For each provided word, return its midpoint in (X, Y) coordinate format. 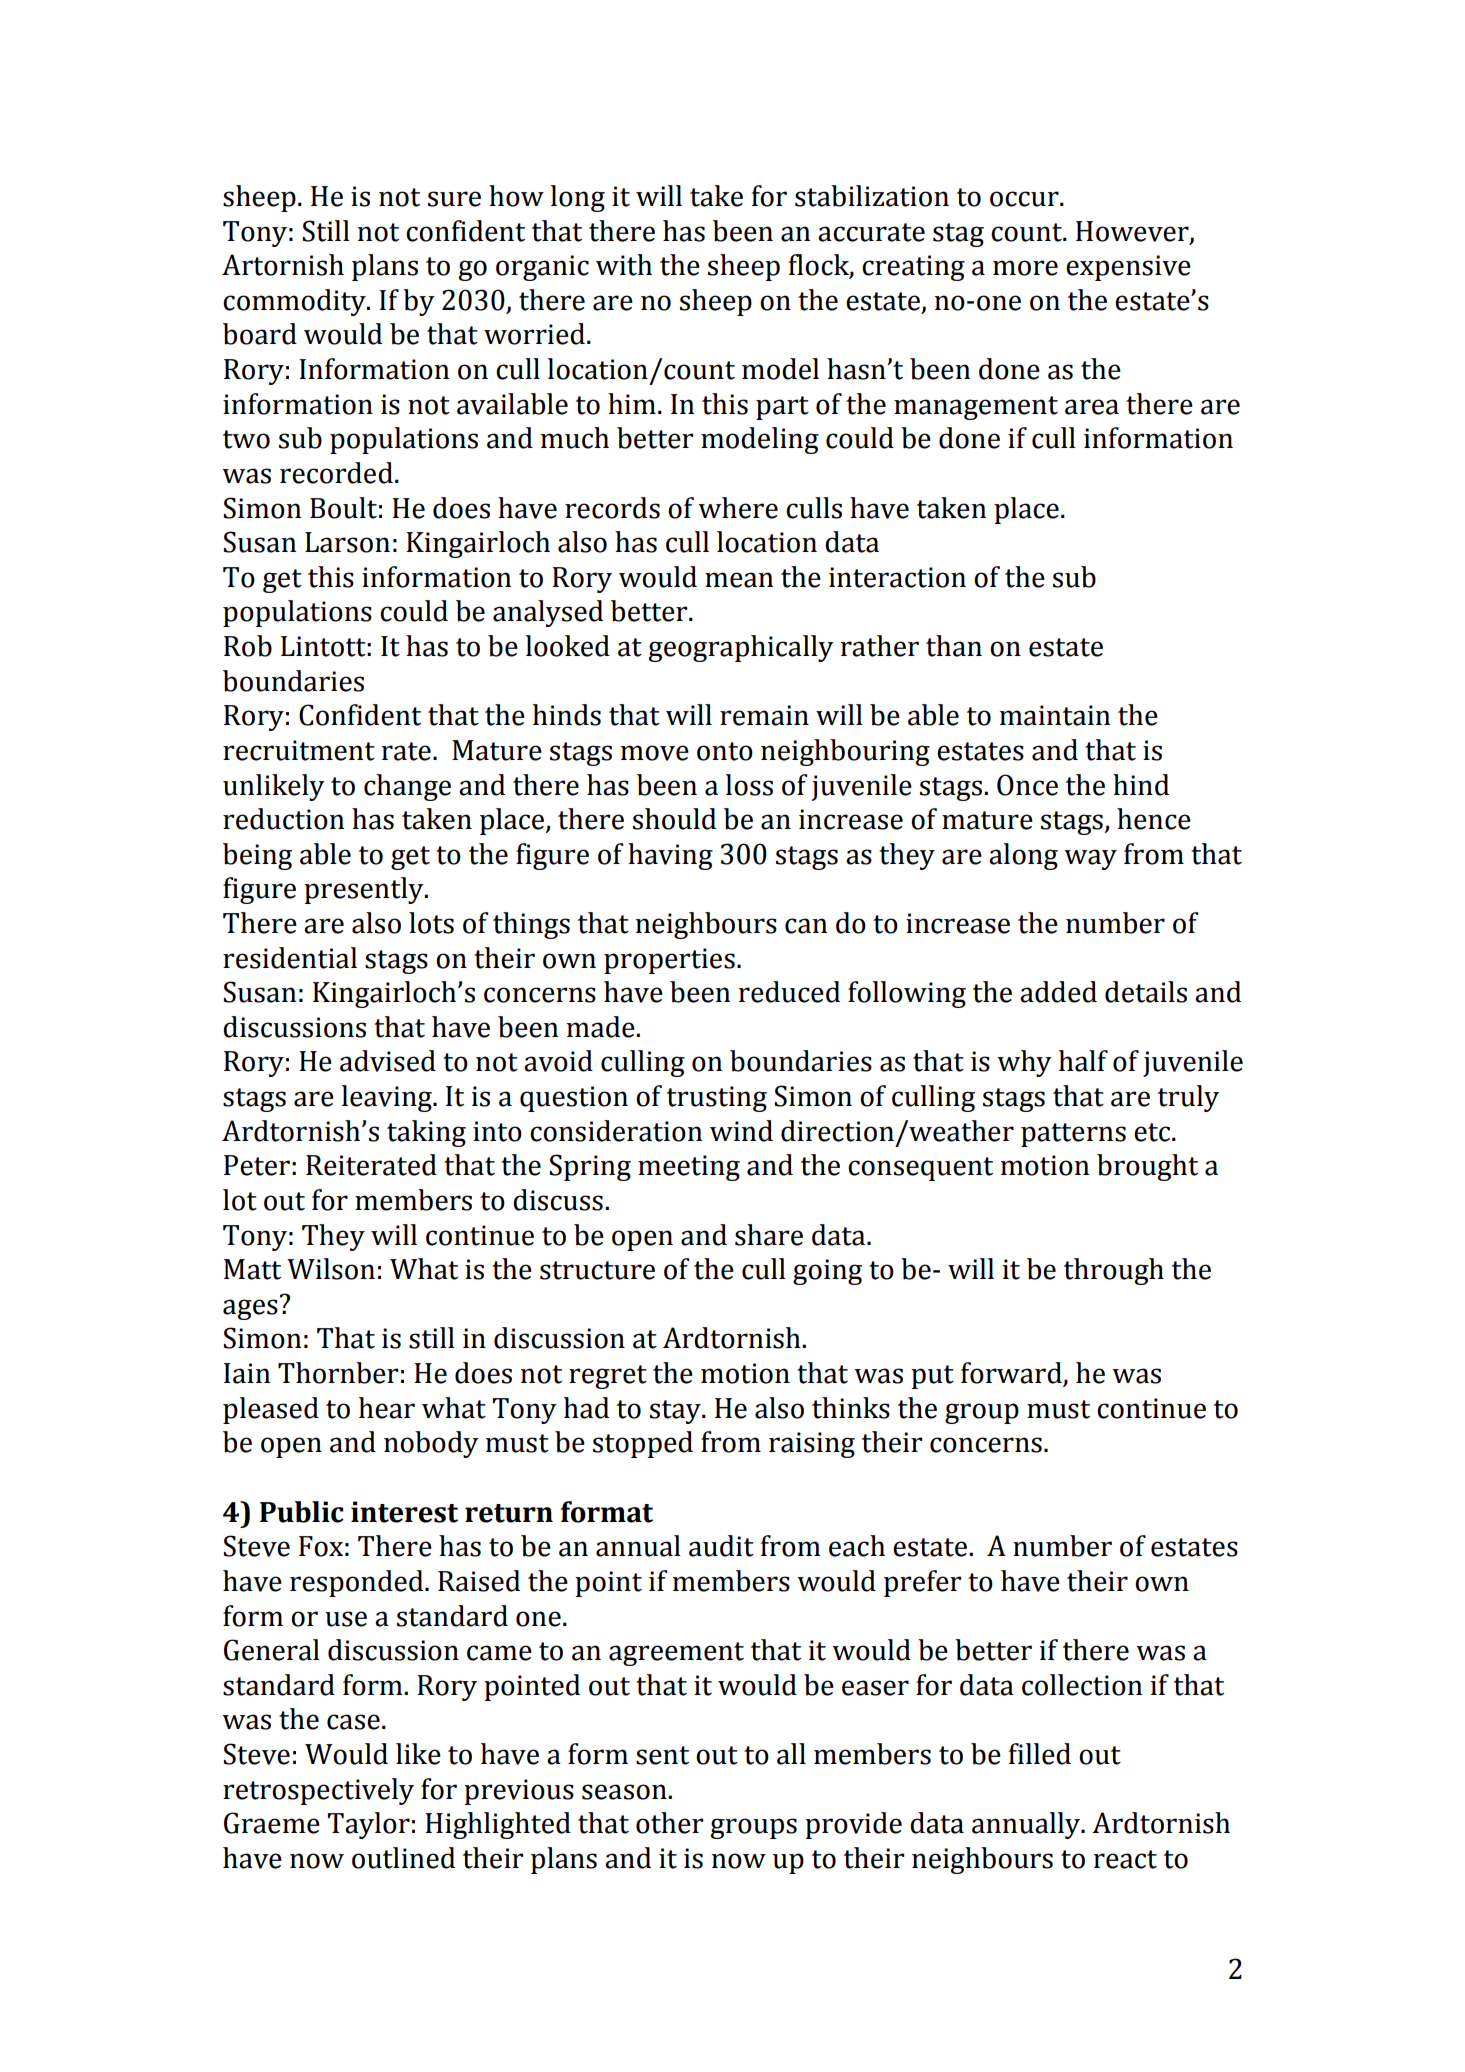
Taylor (369, 1825)
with (624, 265)
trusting (717, 1099)
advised (388, 1061)
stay (676, 1412)
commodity (295, 302)
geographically (741, 648)
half (1083, 1061)
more (1025, 268)
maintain (1055, 715)
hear (387, 1408)
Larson (347, 542)
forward (1012, 1374)
